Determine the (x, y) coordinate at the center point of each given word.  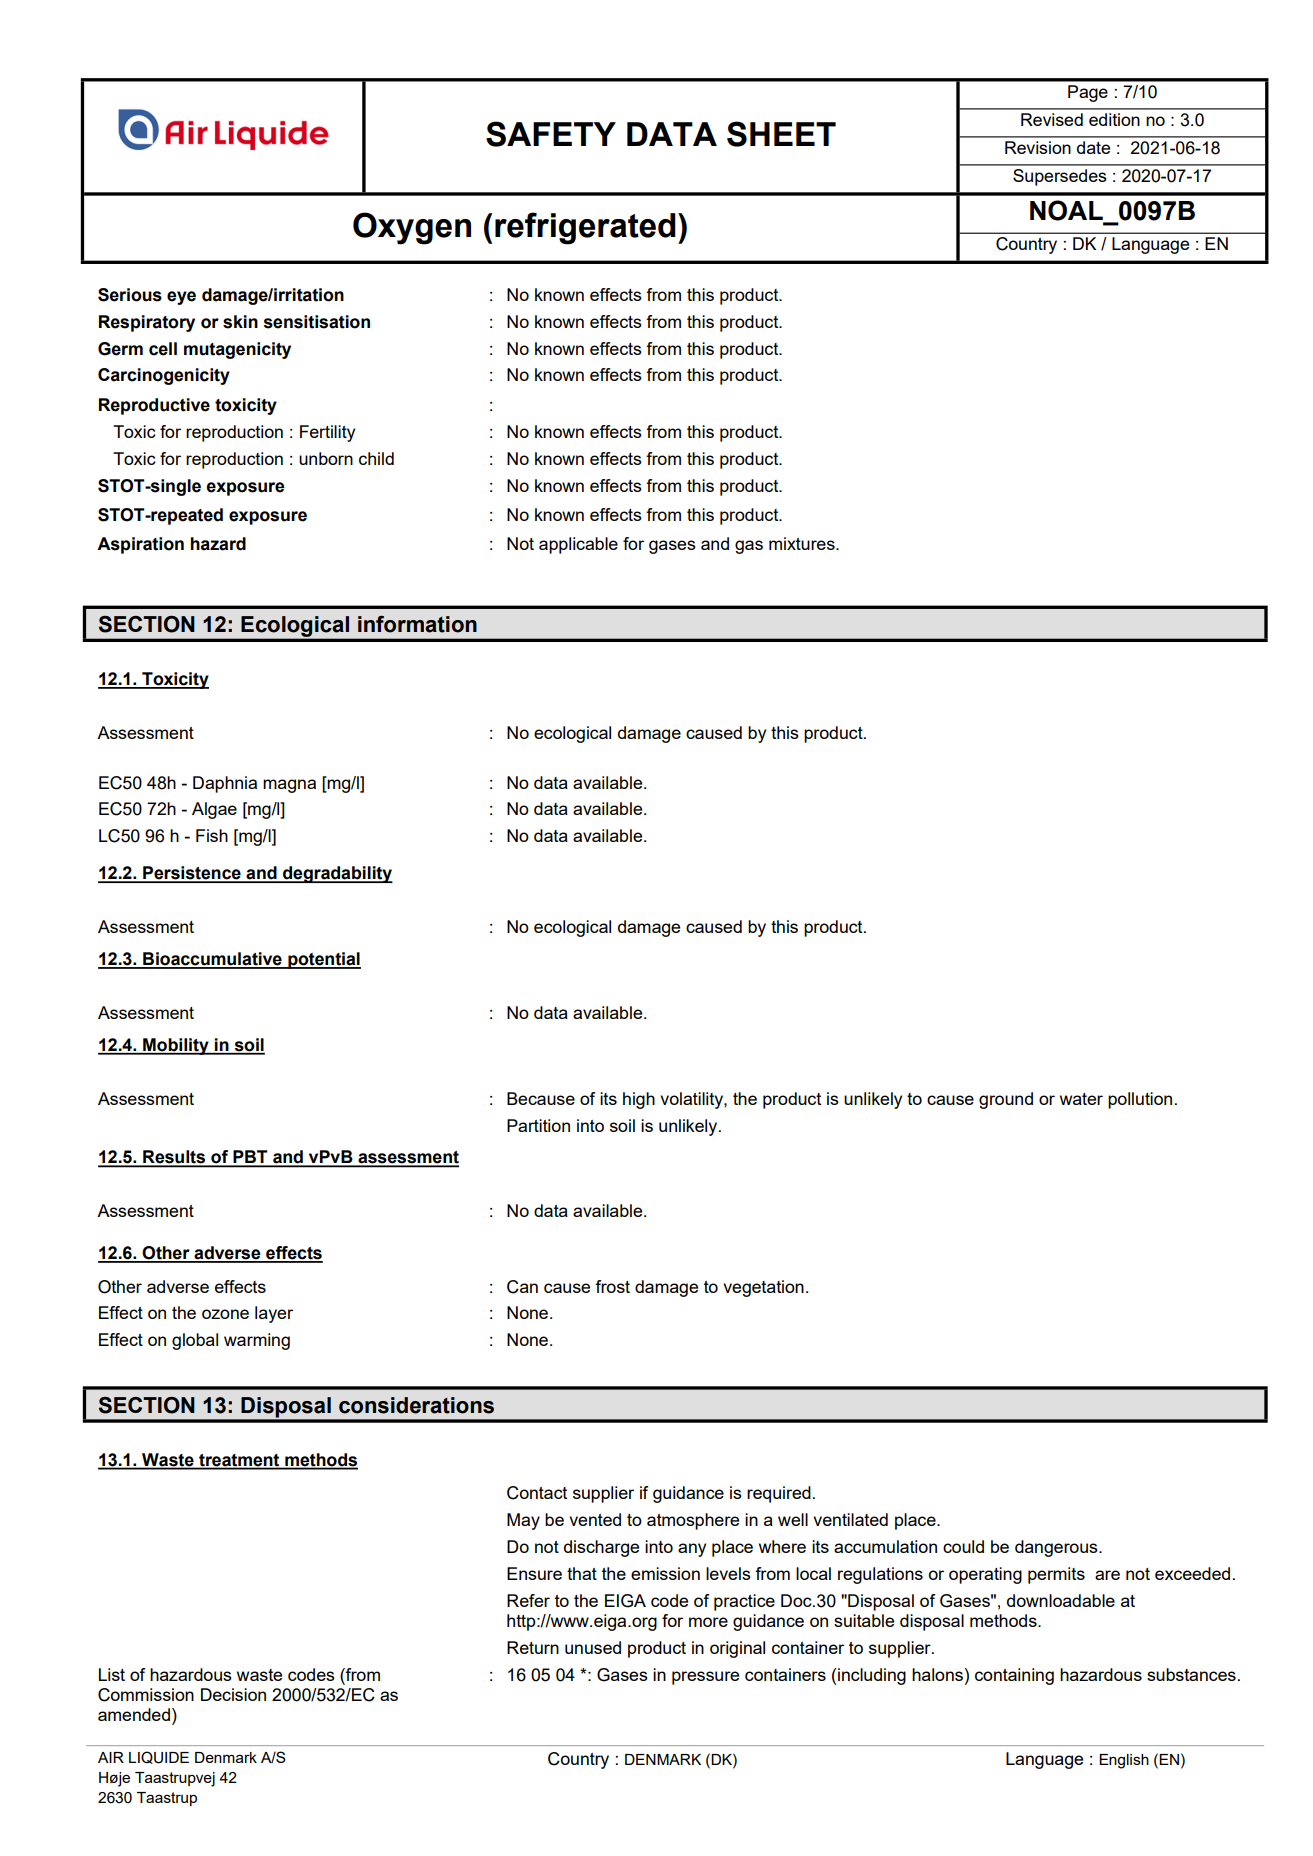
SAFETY (551, 134)
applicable (578, 545)
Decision (233, 1694)
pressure (705, 1678)
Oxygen (412, 228)
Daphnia (225, 784)
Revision (1038, 147)
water (1081, 1099)
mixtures (803, 543)
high (639, 1100)
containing (1014, 1676)
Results (174, 1158)
